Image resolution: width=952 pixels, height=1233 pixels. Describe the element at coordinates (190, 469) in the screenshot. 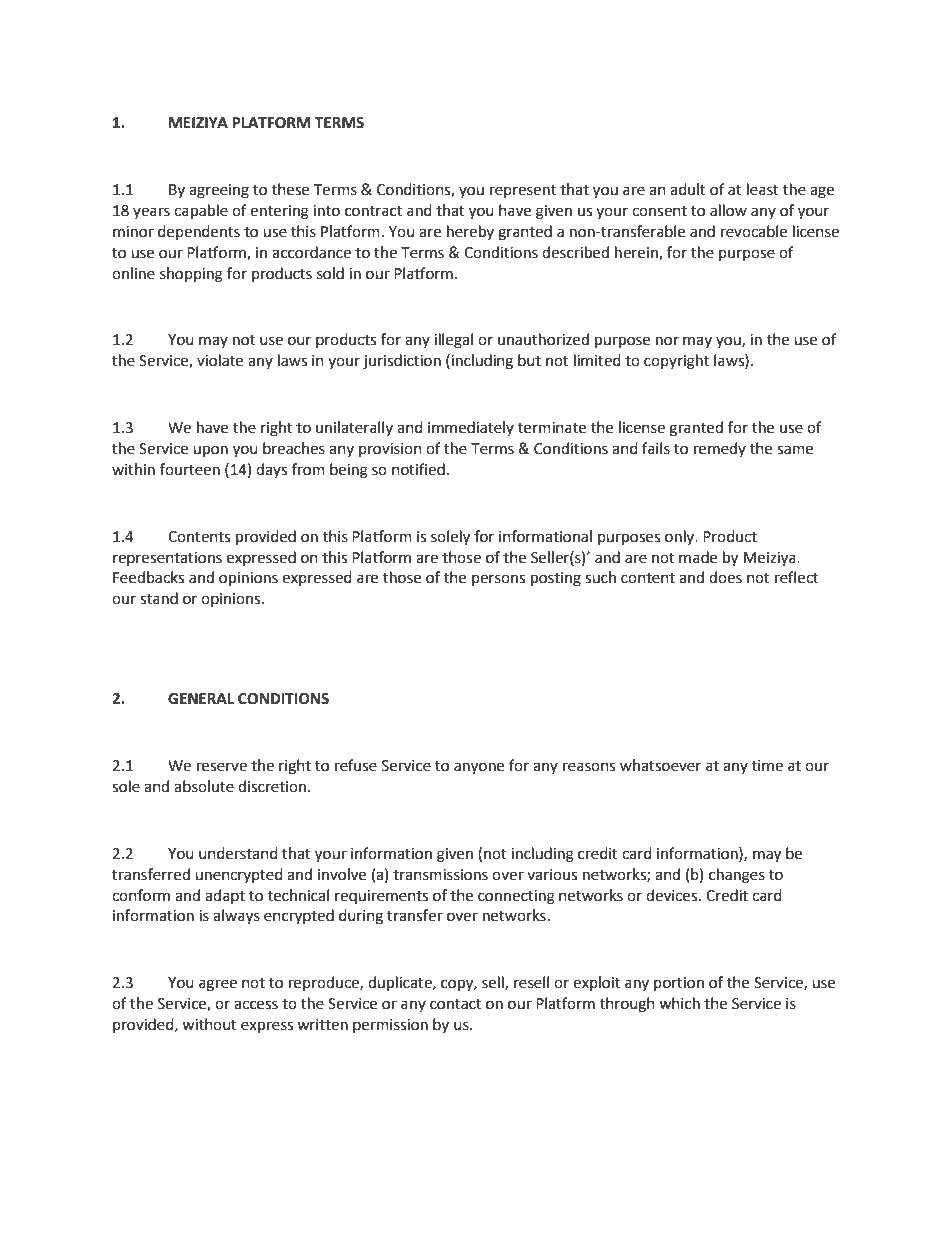

I see `fourteen` at that location.
